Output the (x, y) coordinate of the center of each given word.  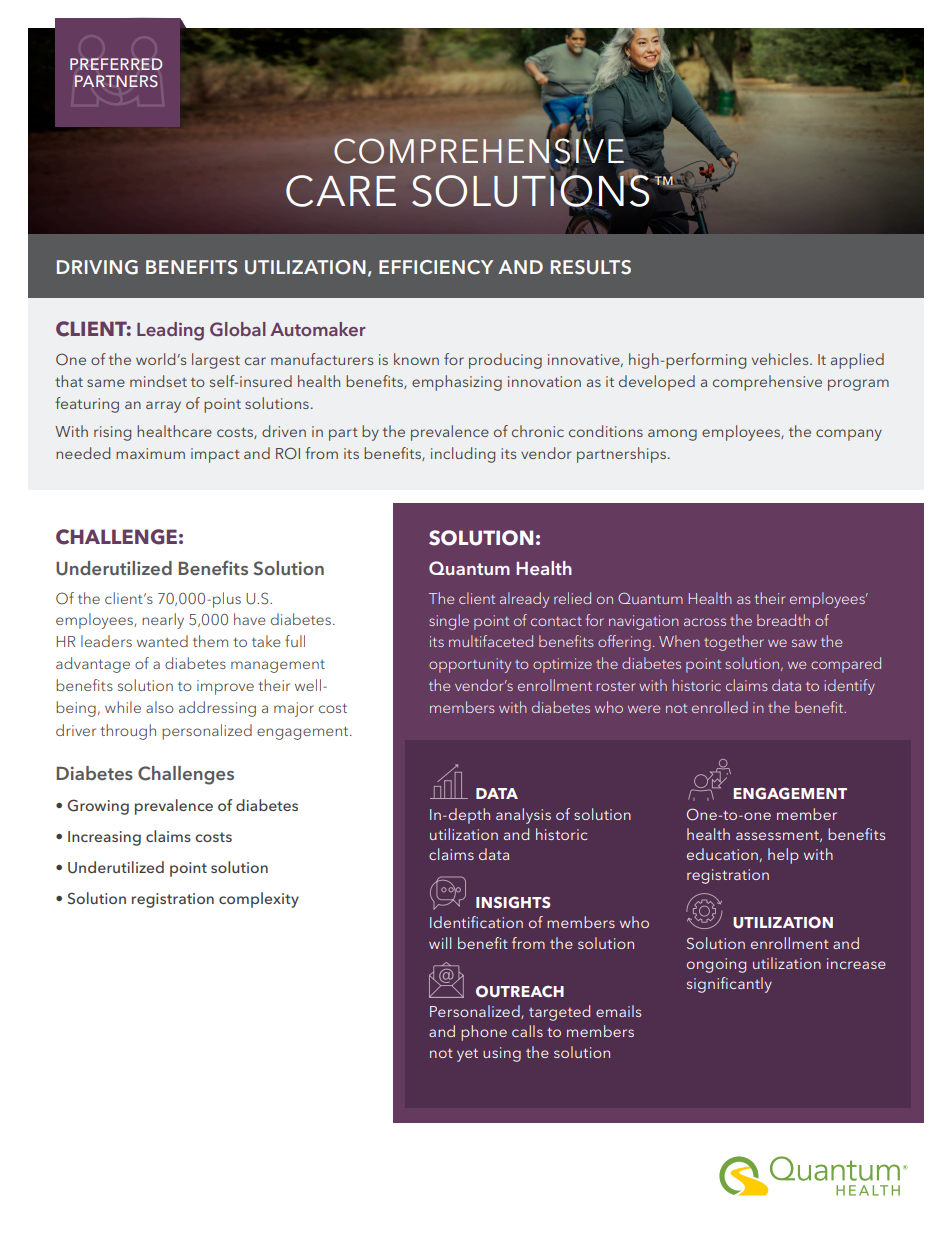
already (524, 600)
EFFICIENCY (436, 267)
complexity (259, 900)
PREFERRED (116, 64)
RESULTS (591, 267)
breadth (783, 620)
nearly (163, 621)
